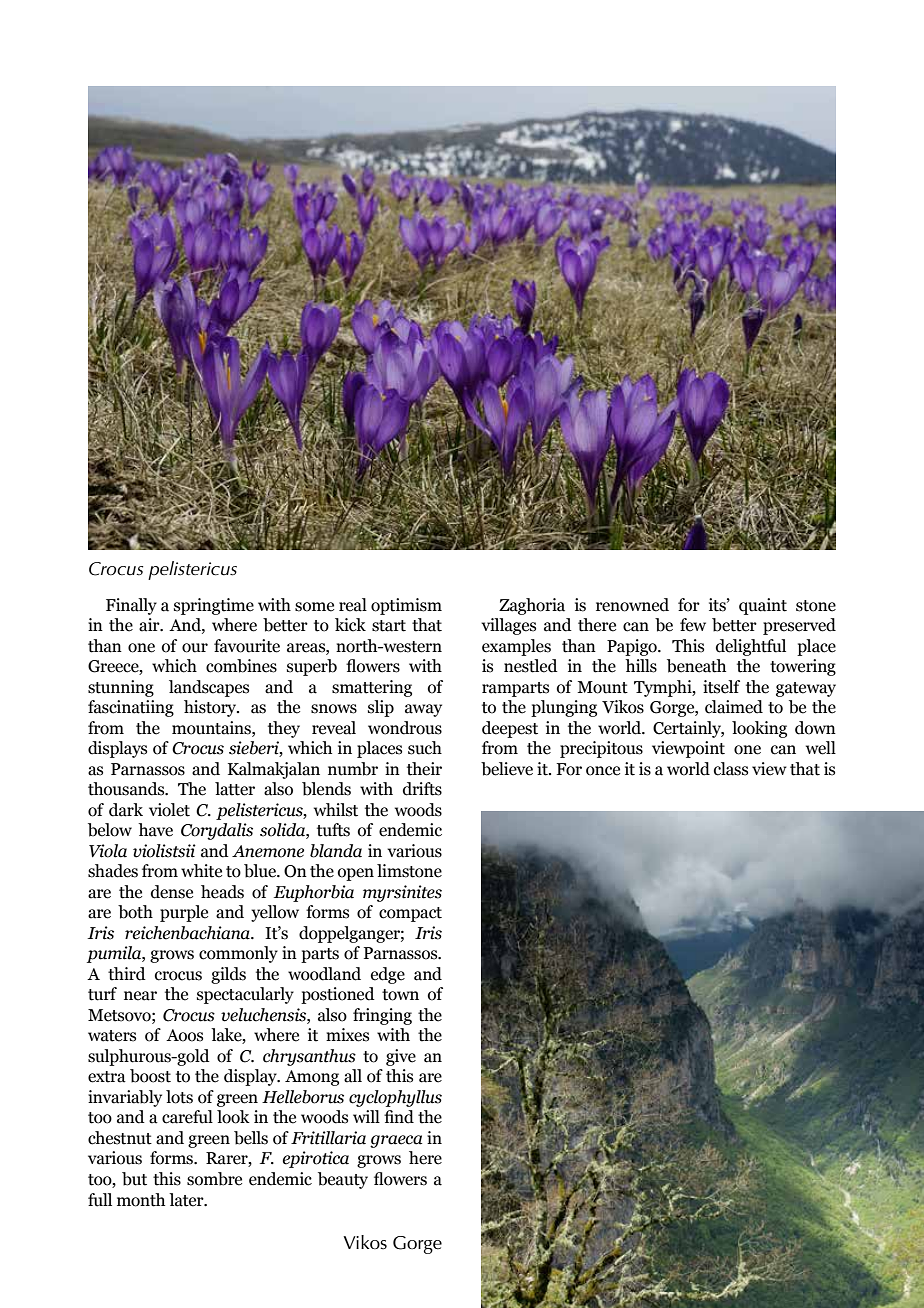 The height and width of the screenshot is (1308, 924). What do you see at coordinates (410, 914) in the screenshot?
I see `compact` at bounding box center [410, 914].
